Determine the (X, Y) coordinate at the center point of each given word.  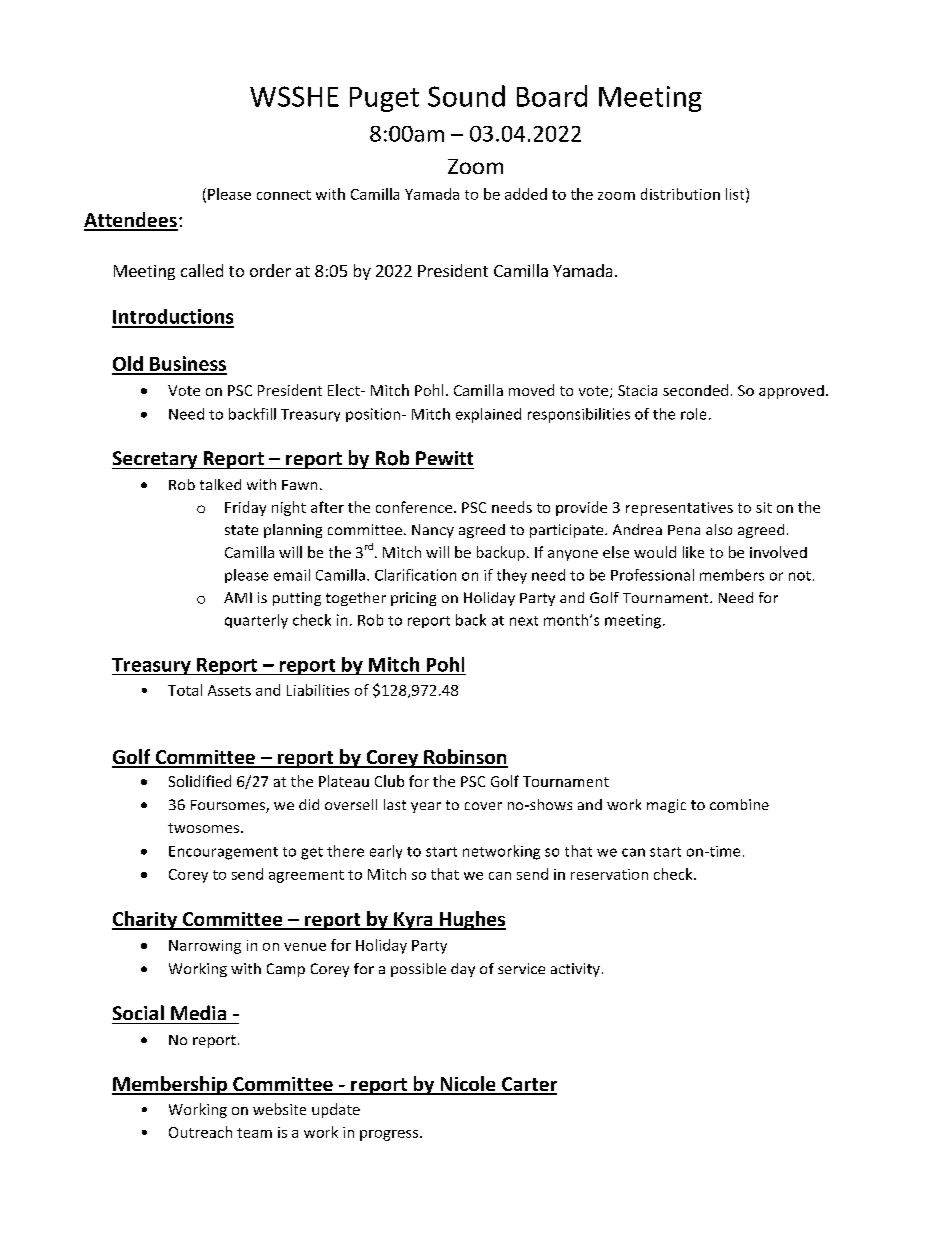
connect (284, 195)
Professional (652, 575)
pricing (413, 599)
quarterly (256, 621)
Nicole (468, 1085)
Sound (466, 96)
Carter (528, 1085)
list (736, 195)
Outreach (200, 1132)
